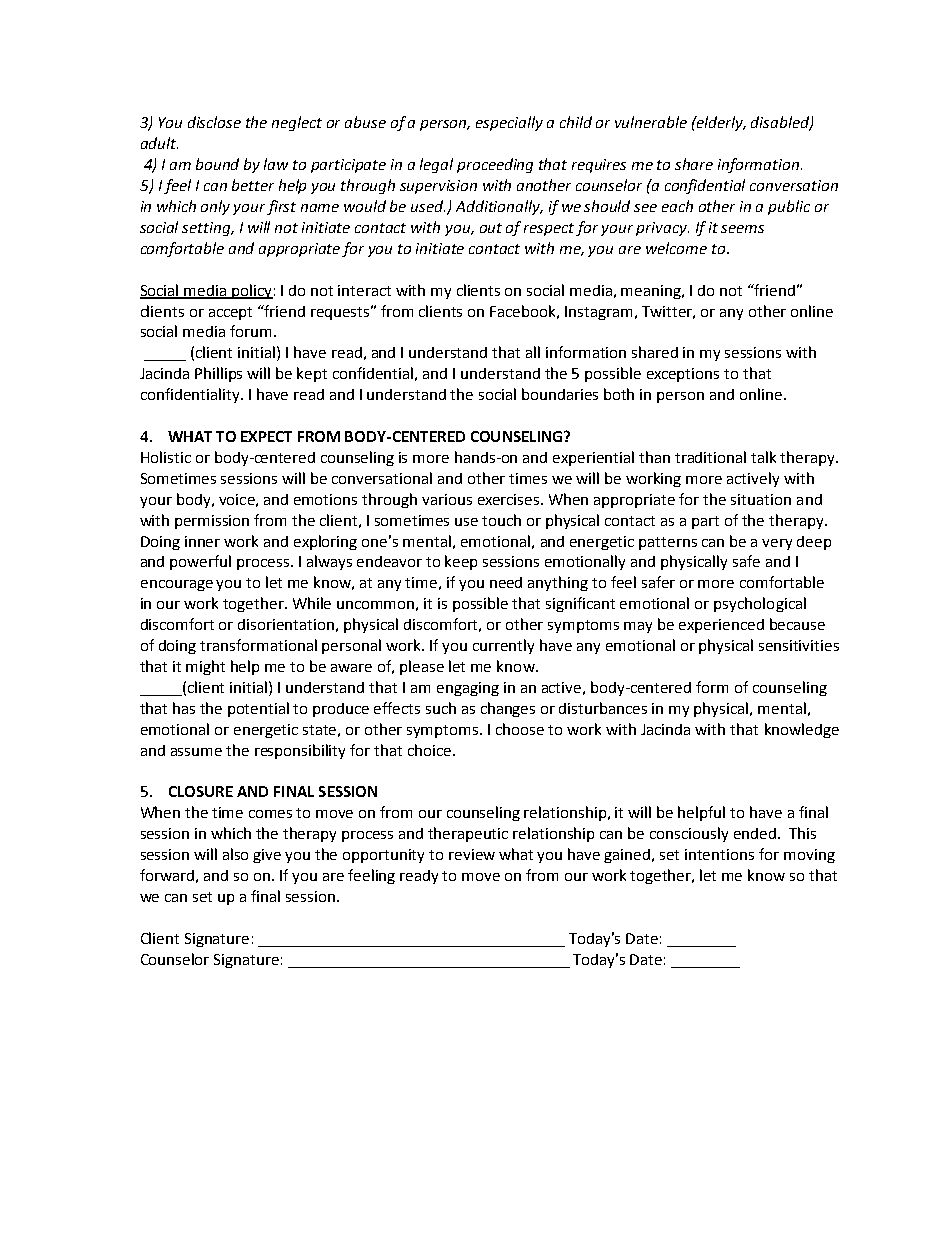 This screenshot has height=1233, width=952. Describe the element at coordinates (235, 854) in the screenshot. I see `also` at that location.
